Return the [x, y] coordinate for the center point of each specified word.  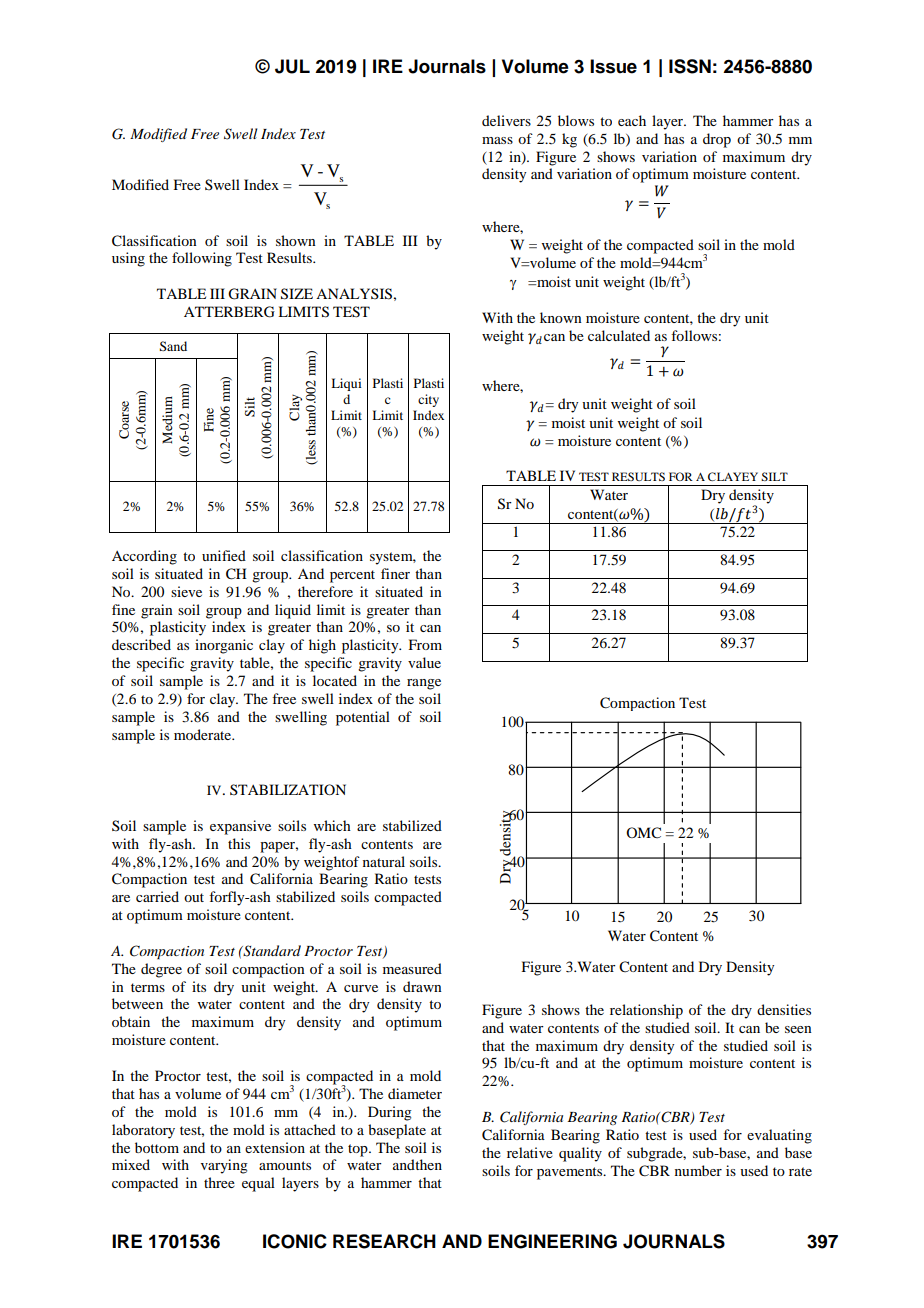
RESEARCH [384, 1241]
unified [224, 555]
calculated [619, 335]
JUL [292, 66]
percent [352, 576]
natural [384, 861]
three [219, 1182]
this [239, 843]
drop [717, 140]
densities [784, 1009]
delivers [506, 120]
